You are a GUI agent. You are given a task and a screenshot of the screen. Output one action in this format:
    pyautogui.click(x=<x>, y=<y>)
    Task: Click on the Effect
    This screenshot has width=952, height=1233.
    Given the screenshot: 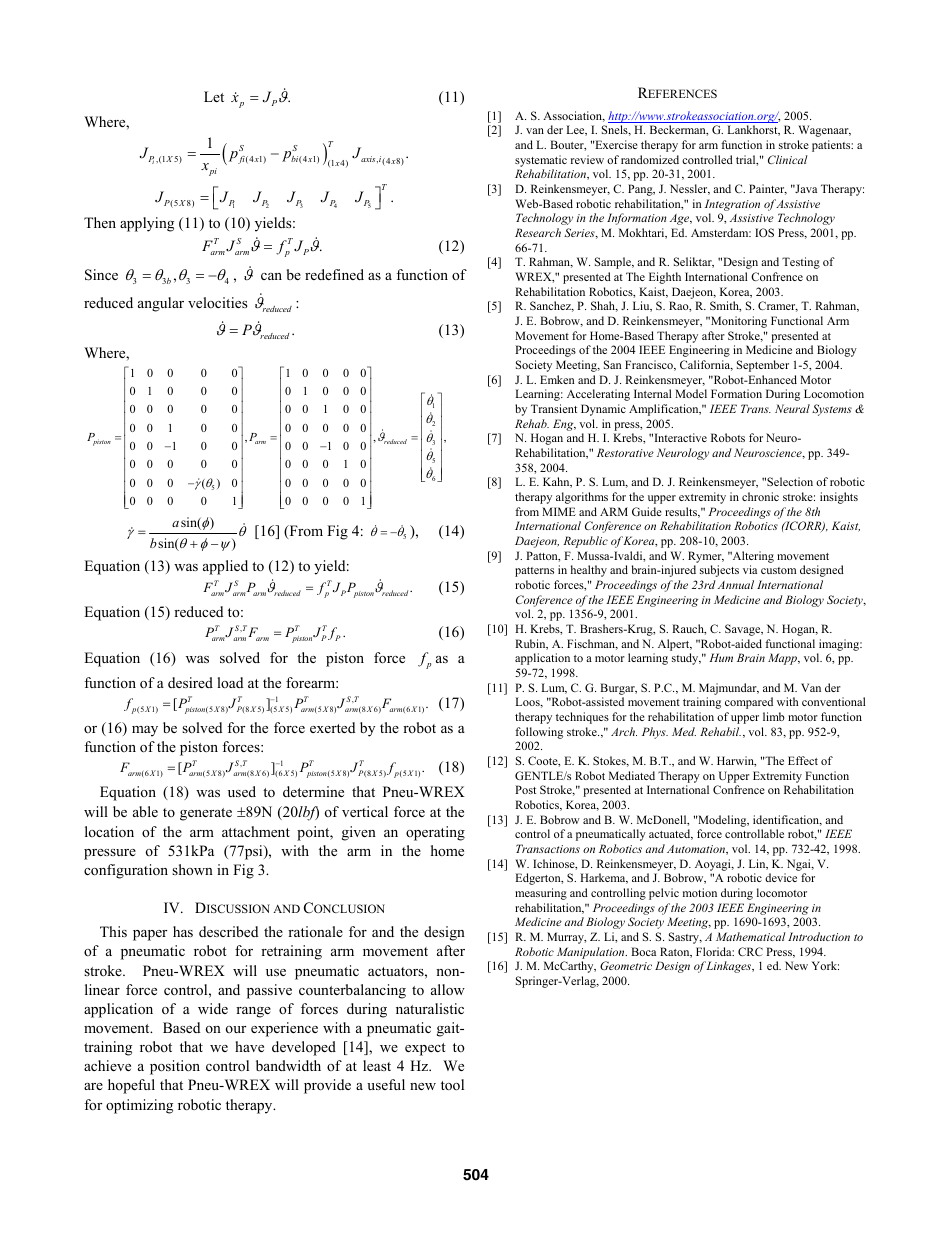 What is the action you would take?
    pyautogui.click(x=803, y=760)
